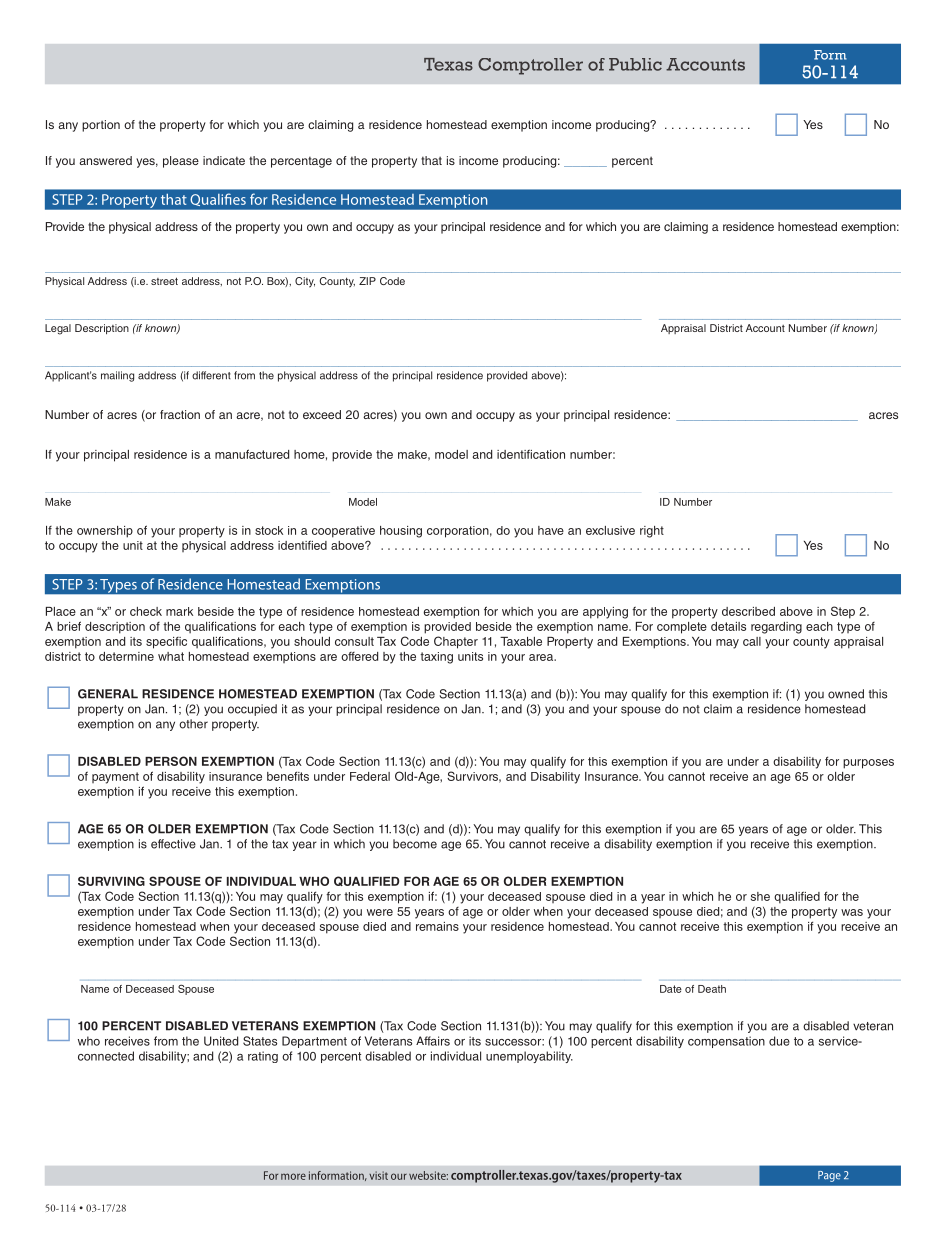 The height and width of the screenshot is (1233, 952). I want to click on portion, so click(101, 126).
